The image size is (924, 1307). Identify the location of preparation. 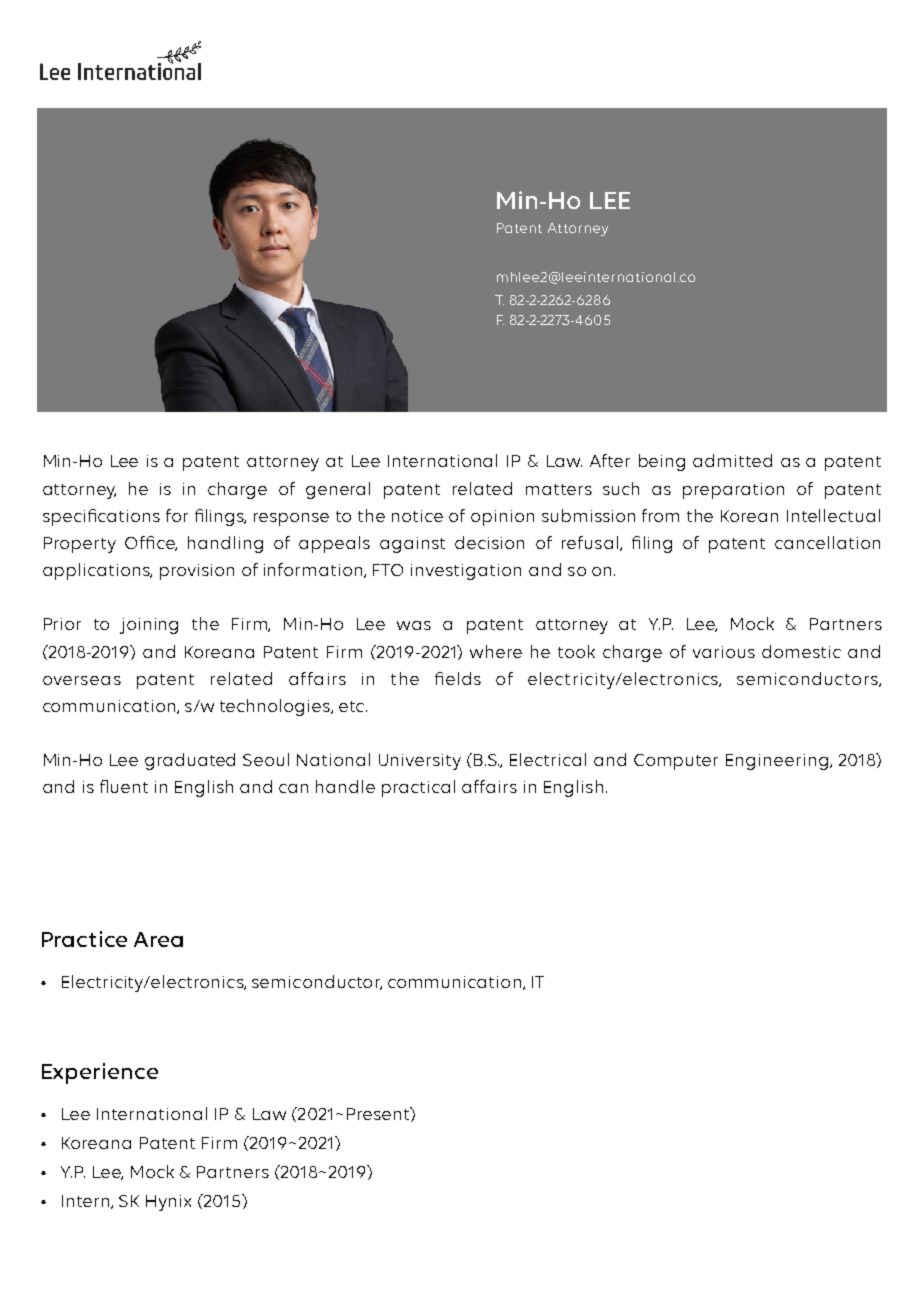
(733, 491).
